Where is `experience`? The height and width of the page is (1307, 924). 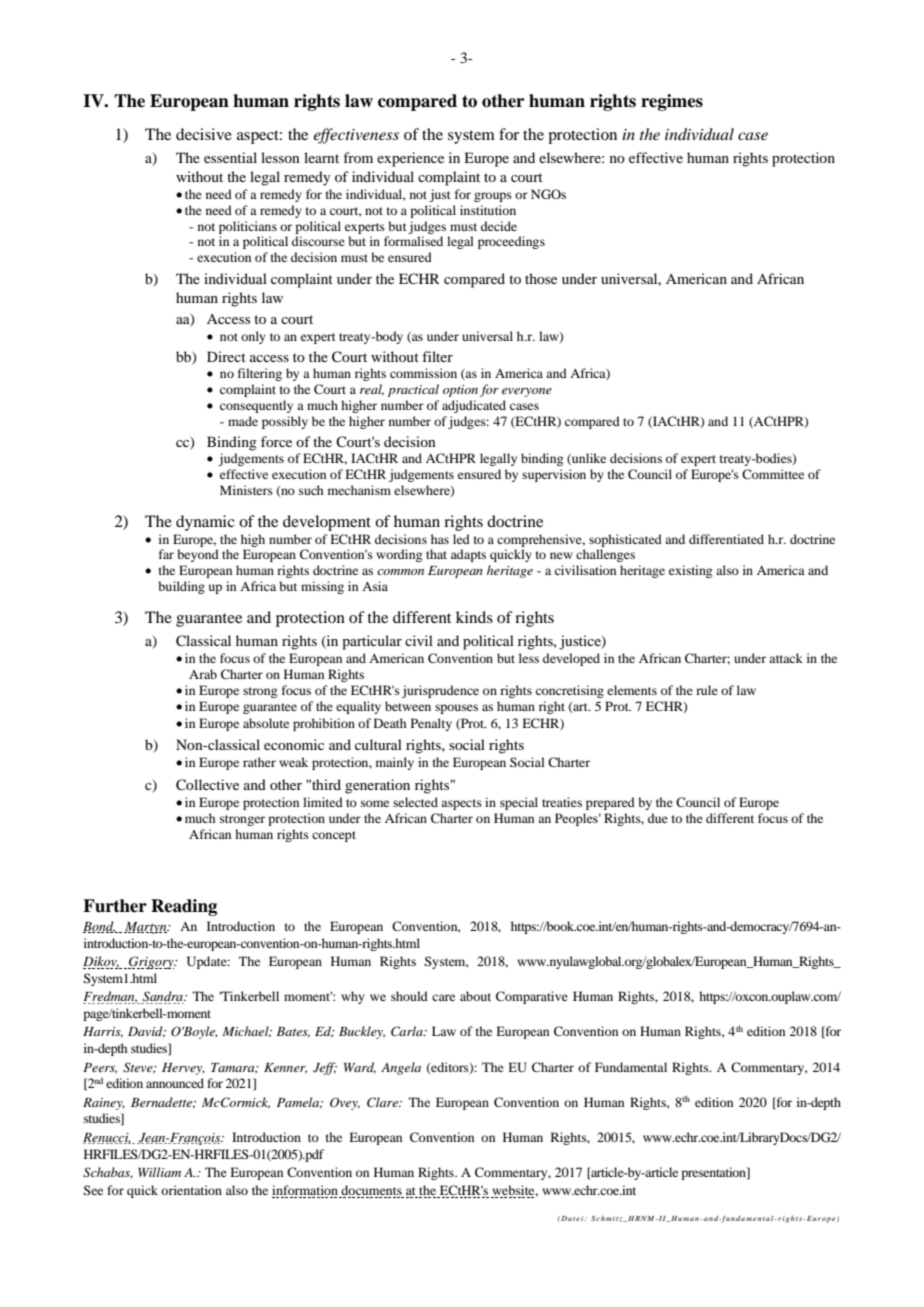 experience is located at coordinates (410, 159).
